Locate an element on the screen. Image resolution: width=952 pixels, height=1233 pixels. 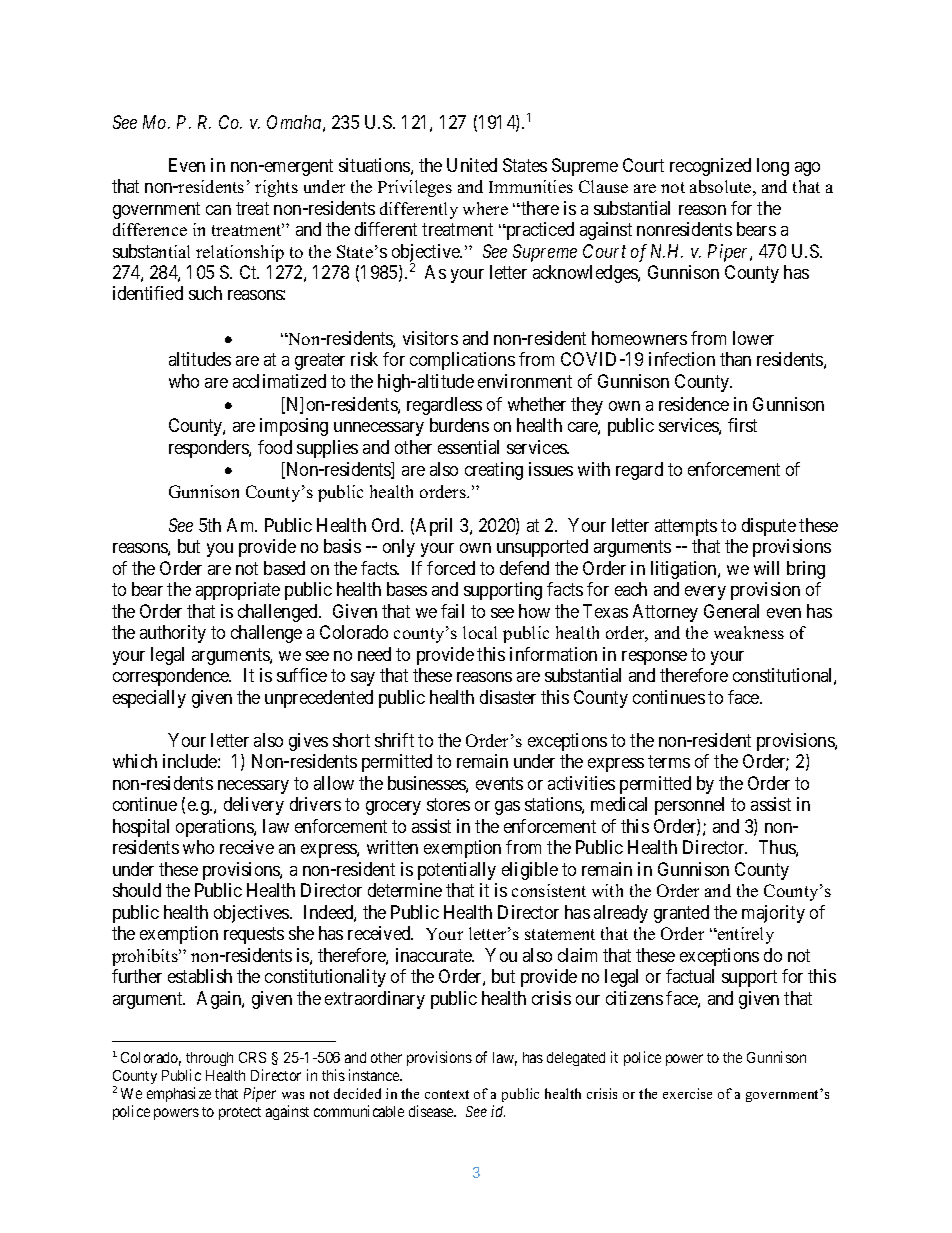
recognized is located at coordinates (710, 167).
